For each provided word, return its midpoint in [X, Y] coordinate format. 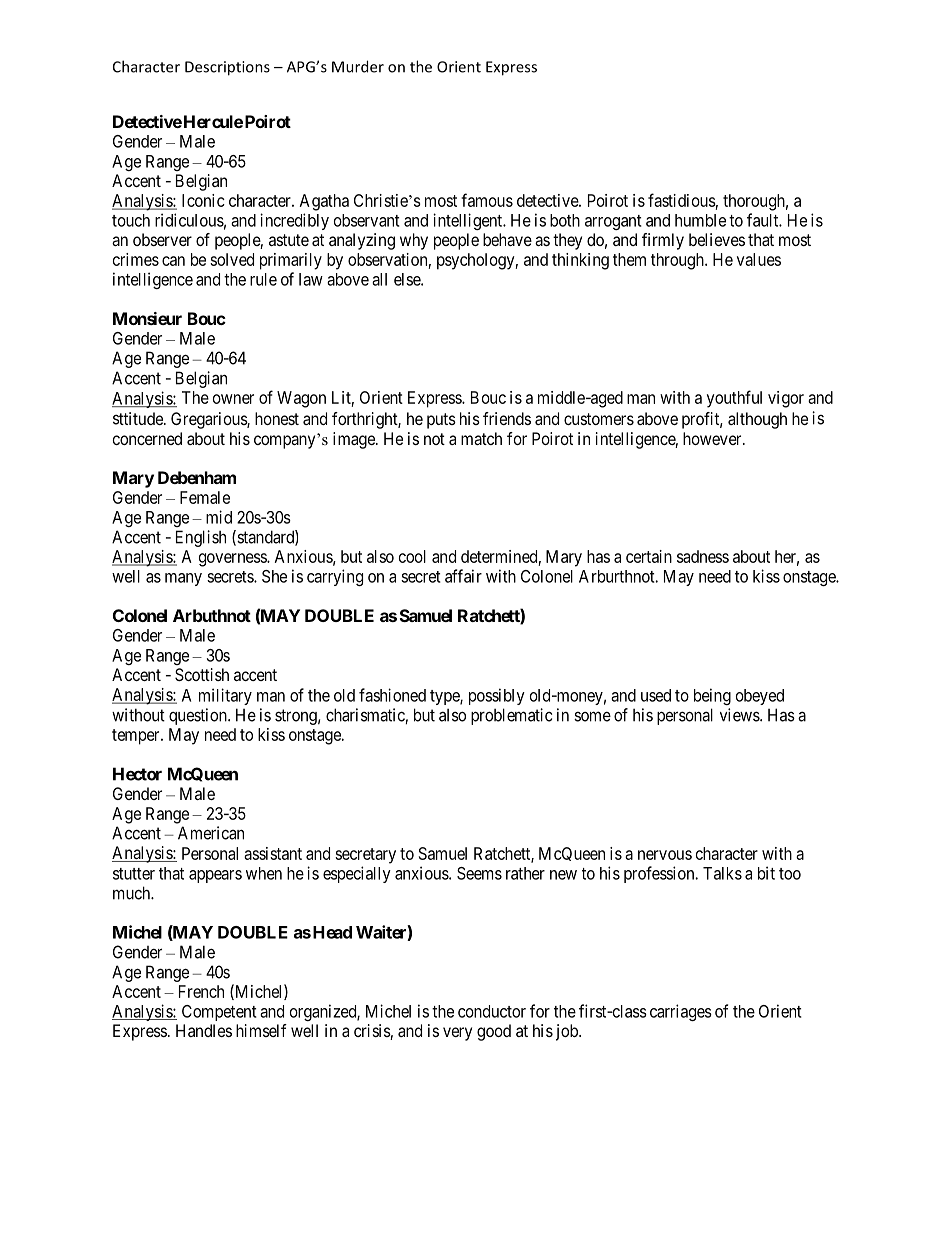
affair [463, 576]
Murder [358, 66]
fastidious [682, 200]
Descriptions [227, 68]
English [201, 538]
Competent [219, 1013]
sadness [703, 556]
